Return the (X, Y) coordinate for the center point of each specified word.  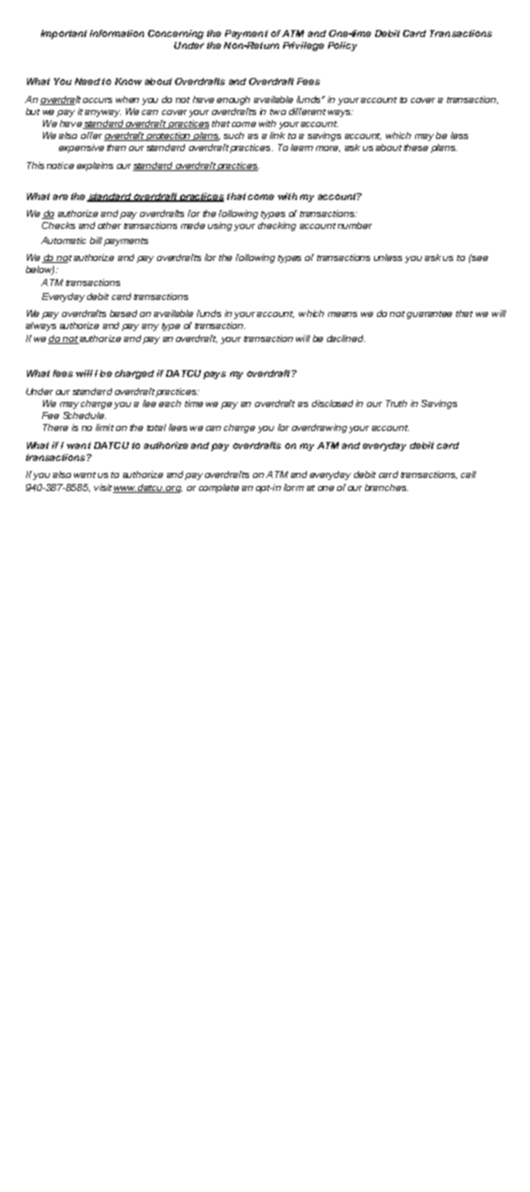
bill (96, 240)
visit (104, 488)
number (355, 225)
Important (64, 34)
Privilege (303, 46)
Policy (342, 46)
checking (277, 226)
